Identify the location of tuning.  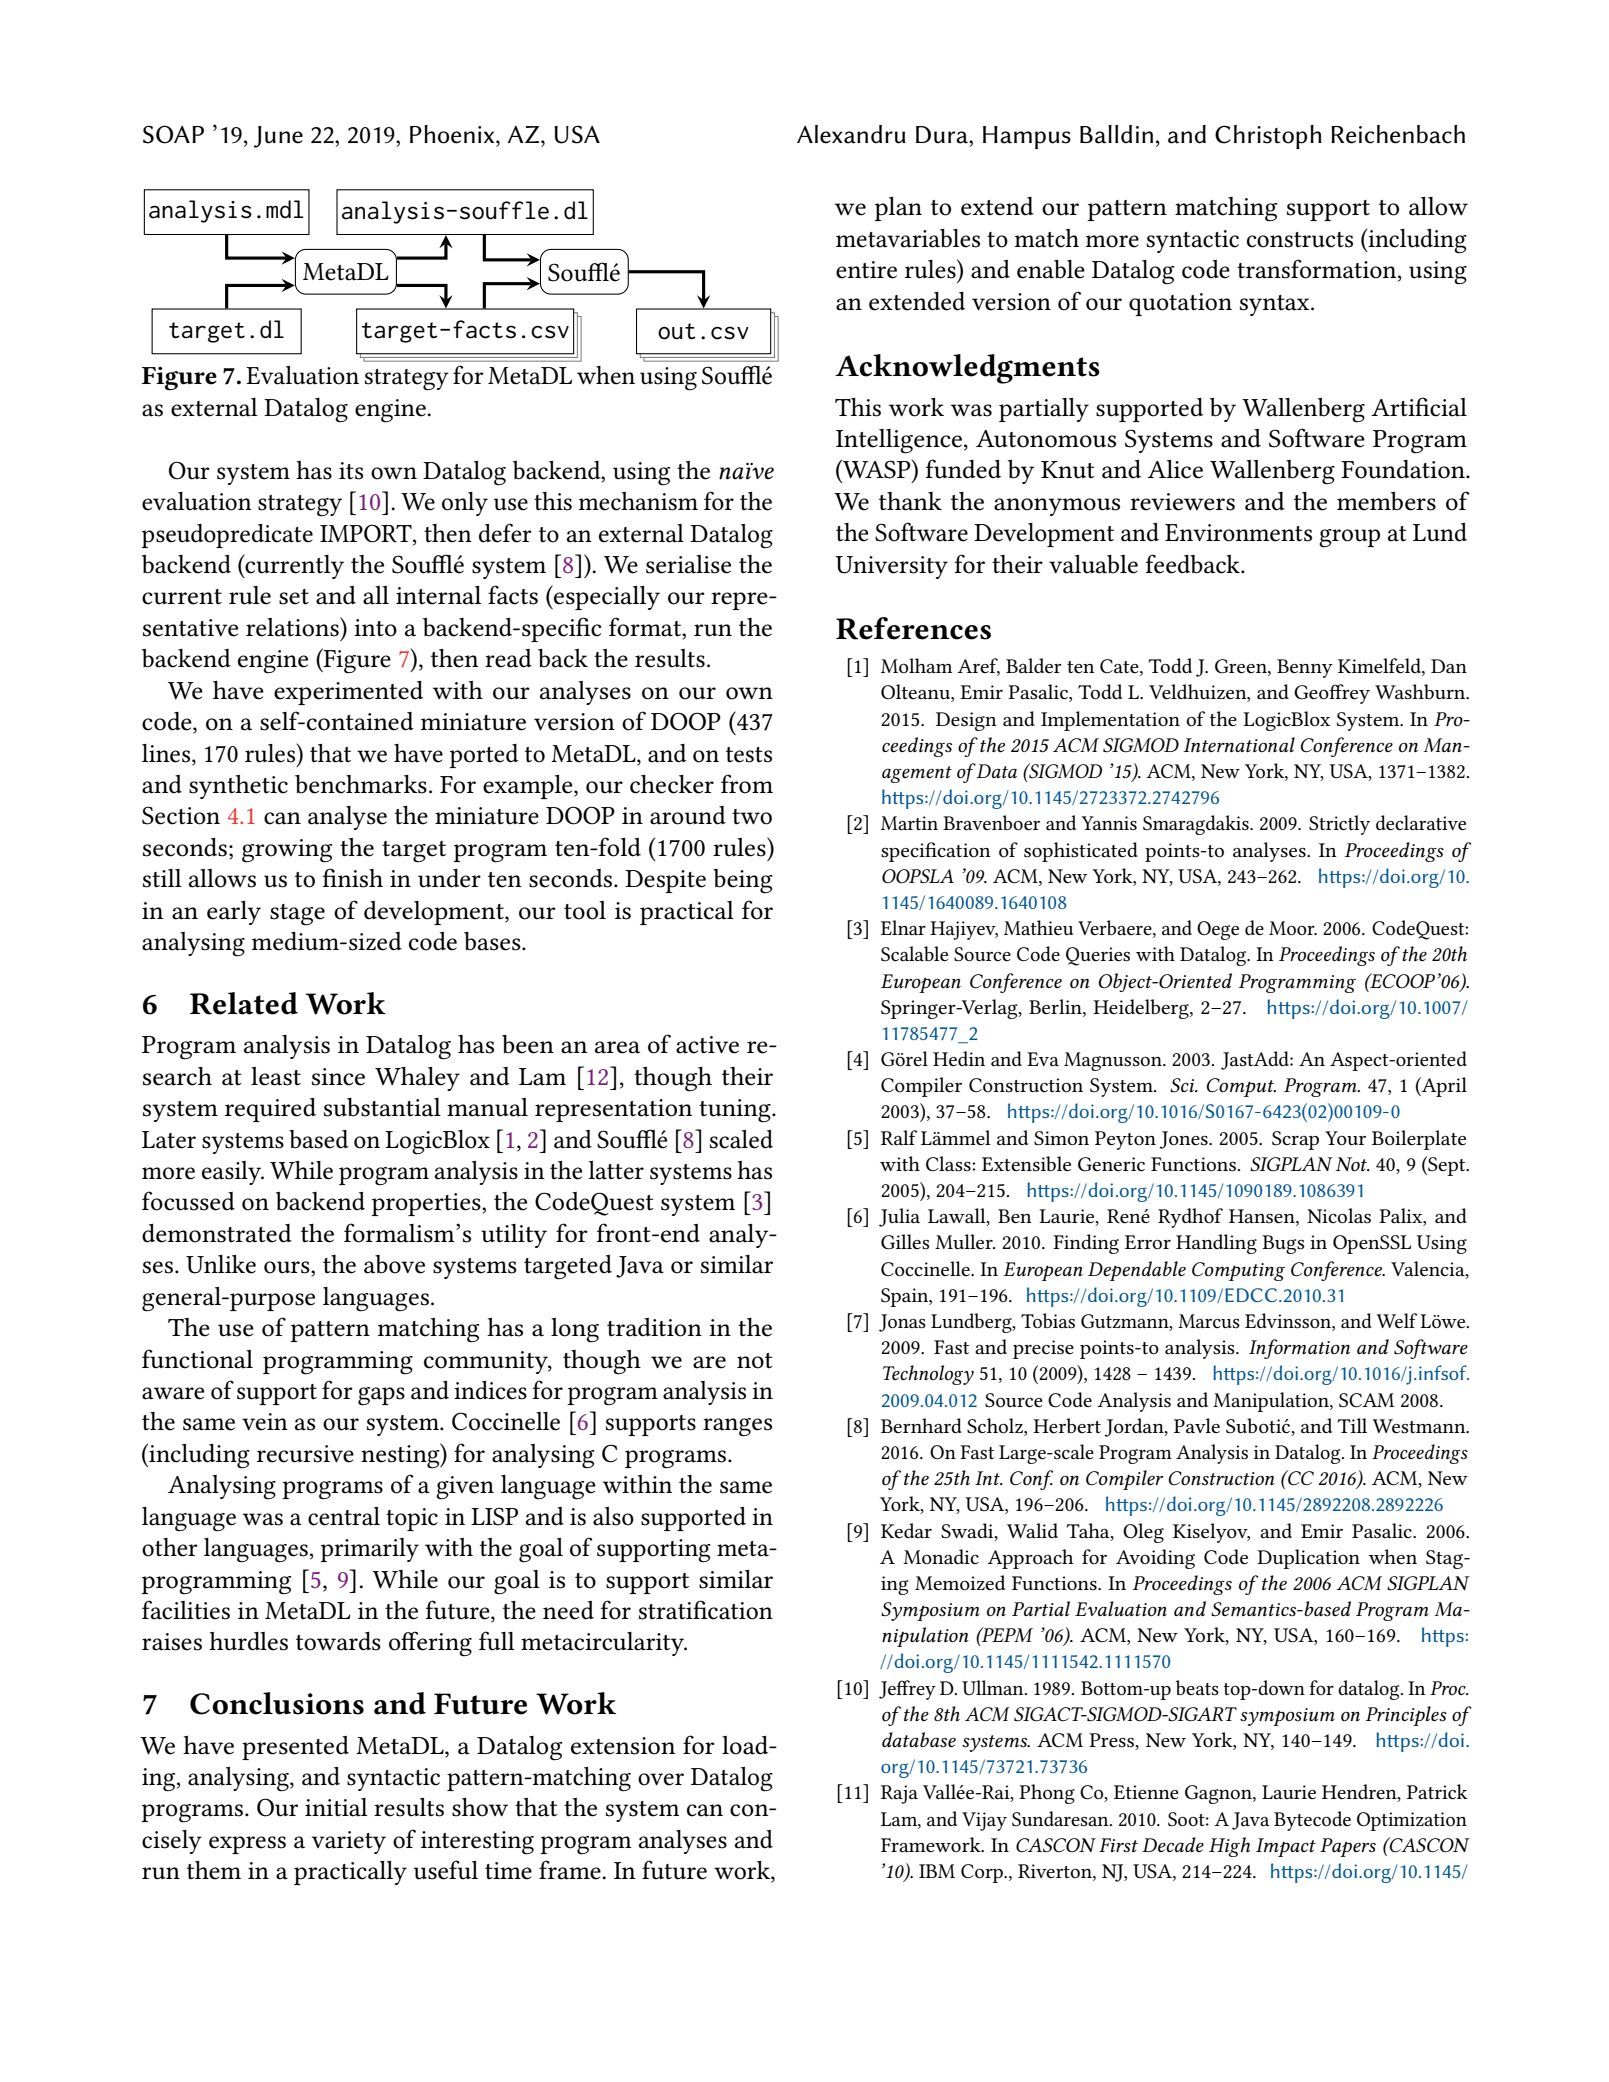
(736, 1111).
